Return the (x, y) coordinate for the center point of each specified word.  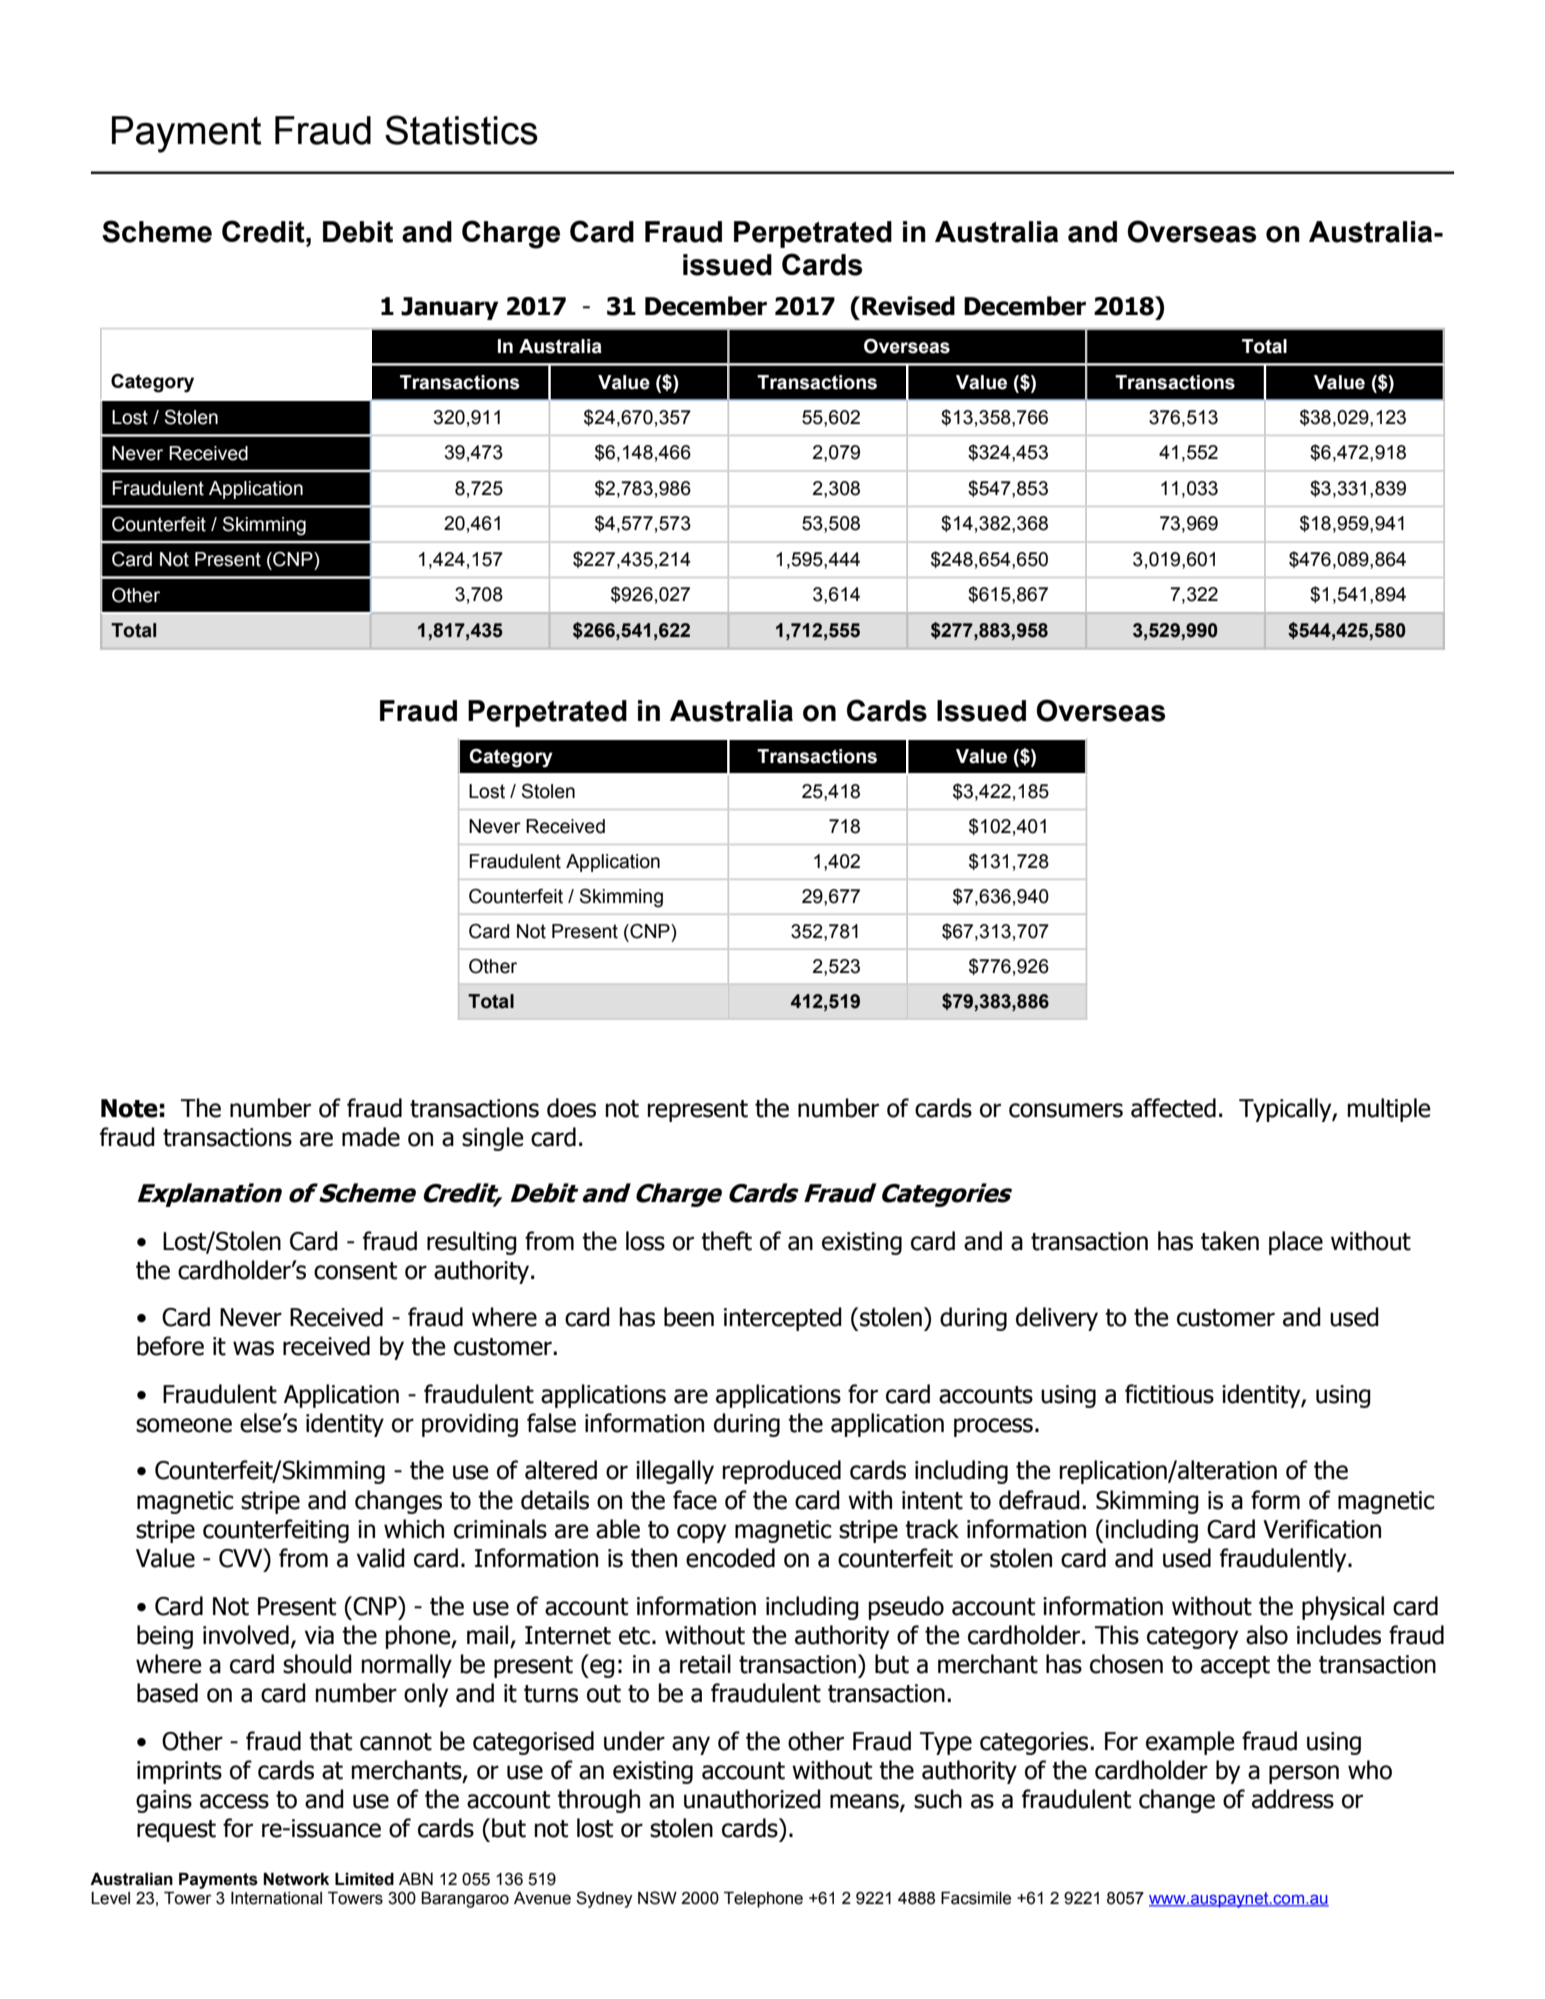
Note (129, 1108)
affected (1173, 1108)
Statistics (461, 130)
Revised (908, 306)
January (449, 308)
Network (296, 1879)
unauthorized (752, 1799)
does (571, 1108)
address (1293, 1799)
